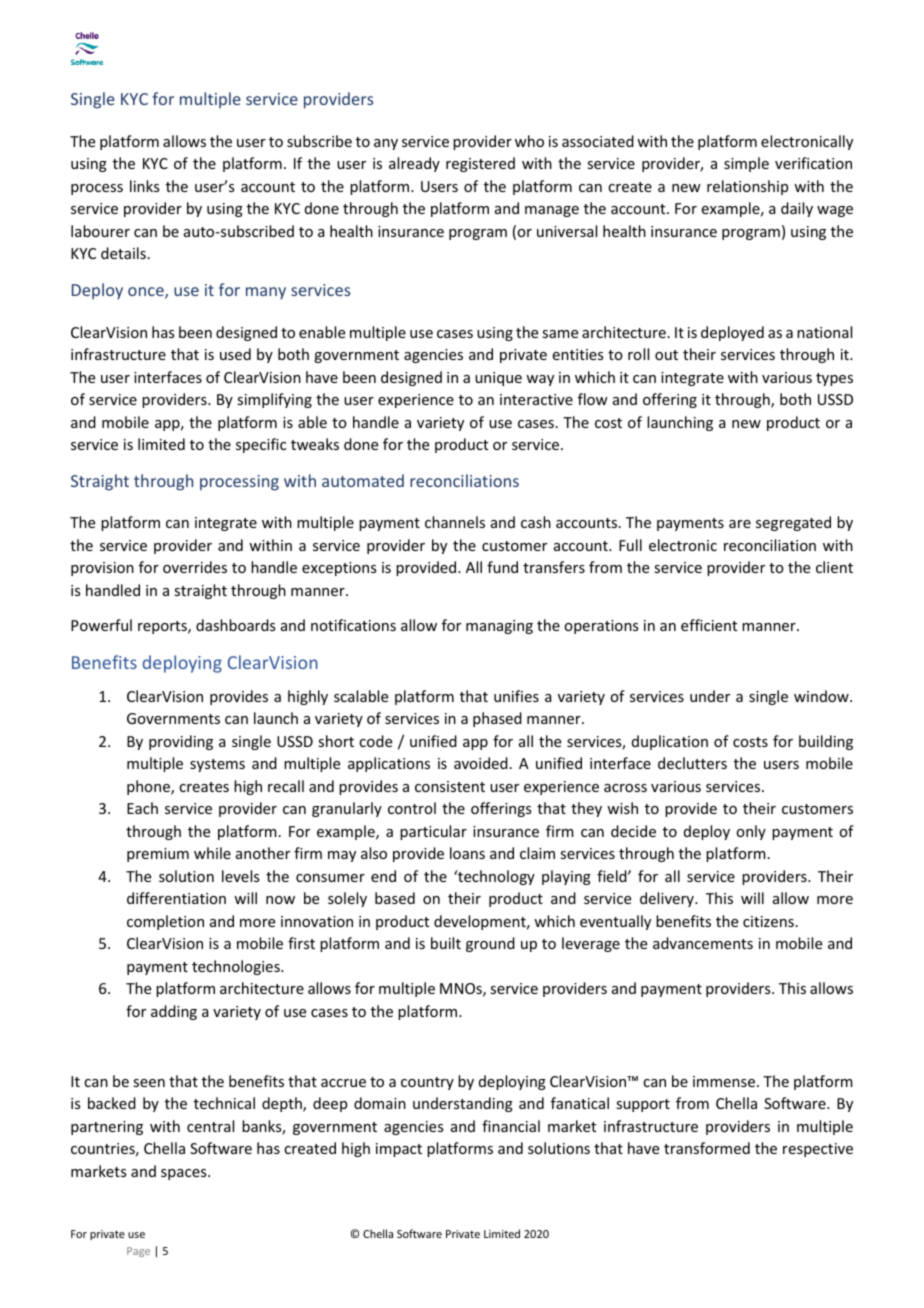 The width and height of the image is (924, 1308). Describe the element at coordinates (399, 1150) in the image. I see `impact` at that location.
